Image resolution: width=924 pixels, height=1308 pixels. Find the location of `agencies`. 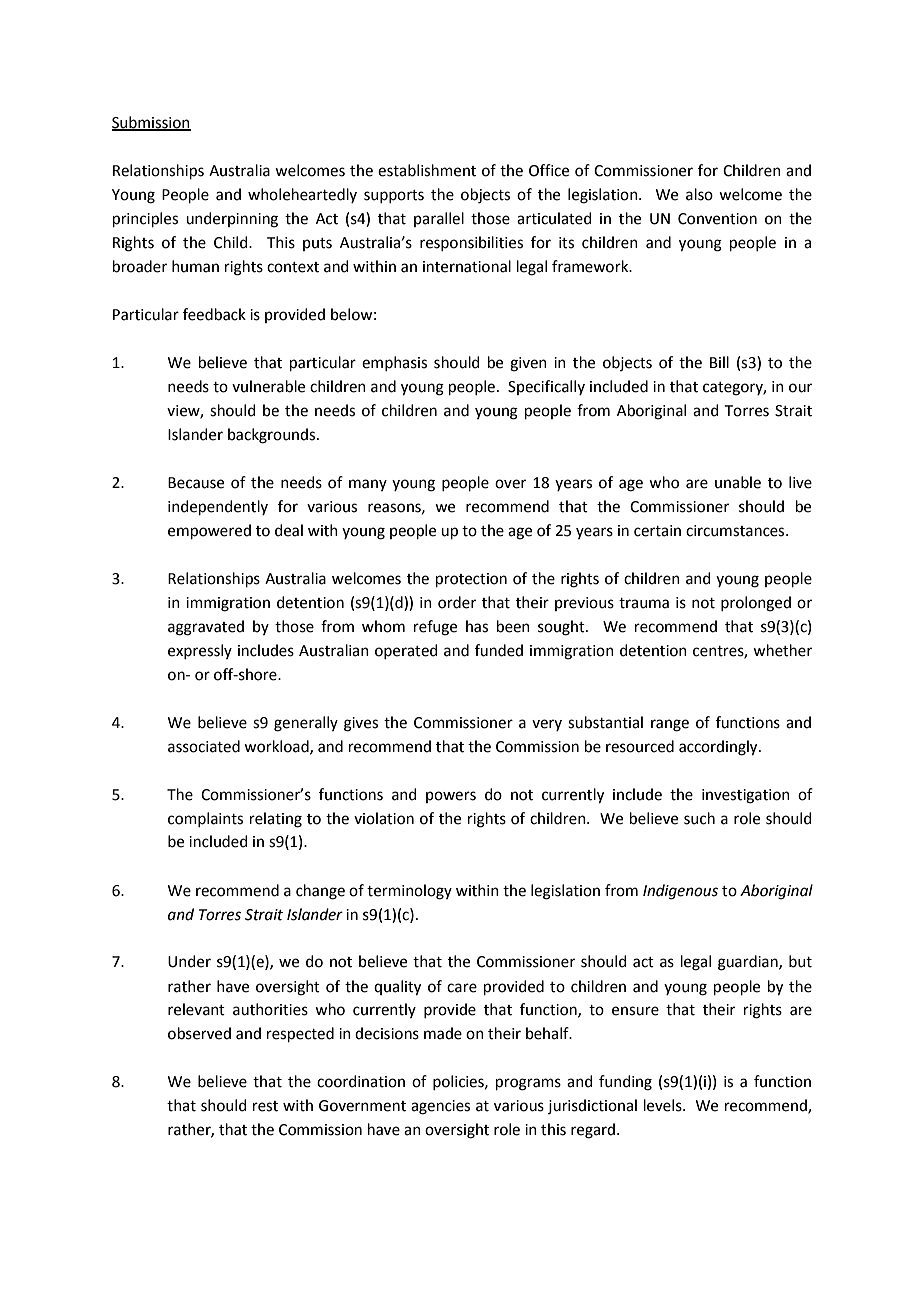

agencies is located at coordinates (440, 1107).
